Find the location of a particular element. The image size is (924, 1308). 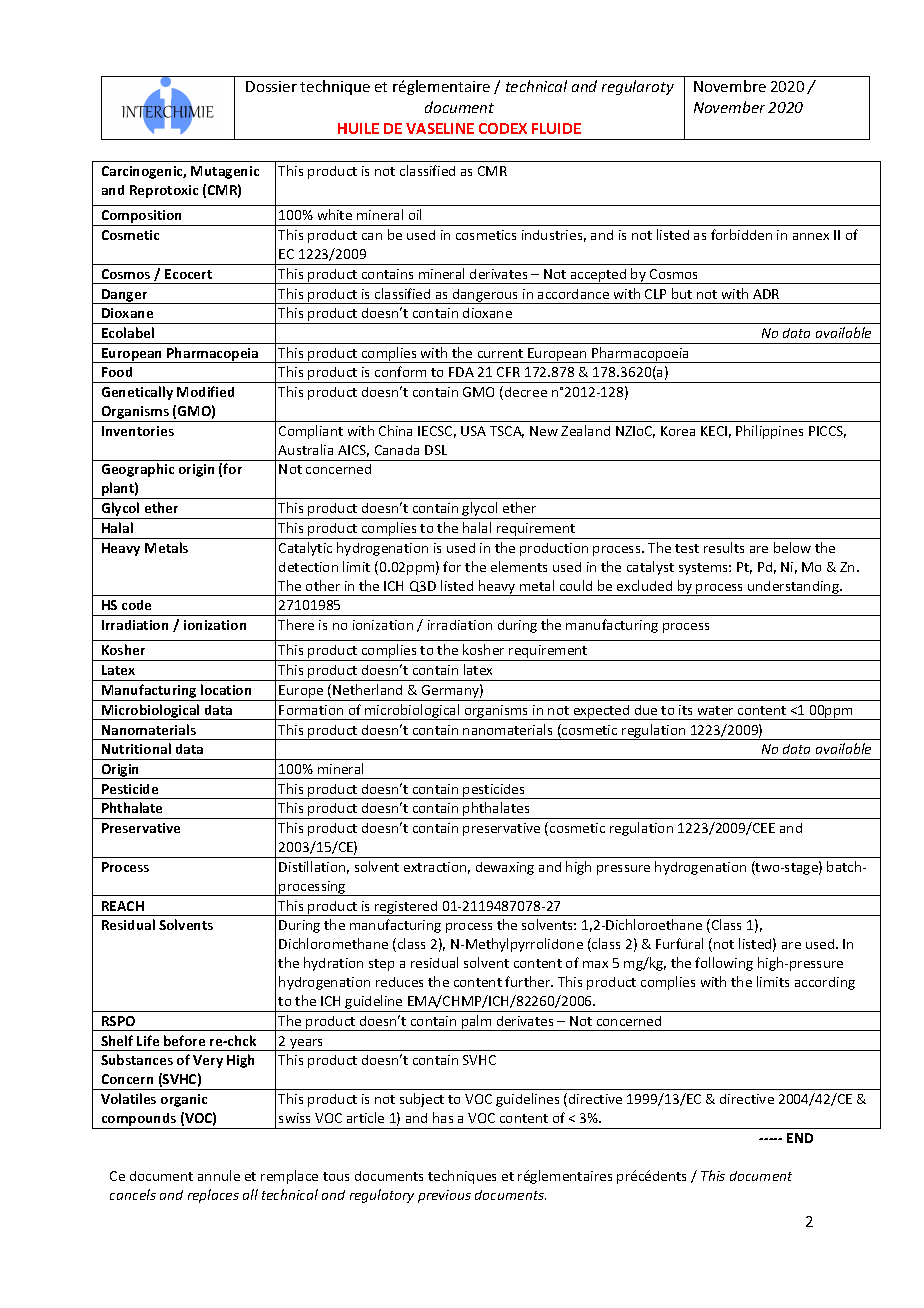

water is located at coordinates (715, 710).
